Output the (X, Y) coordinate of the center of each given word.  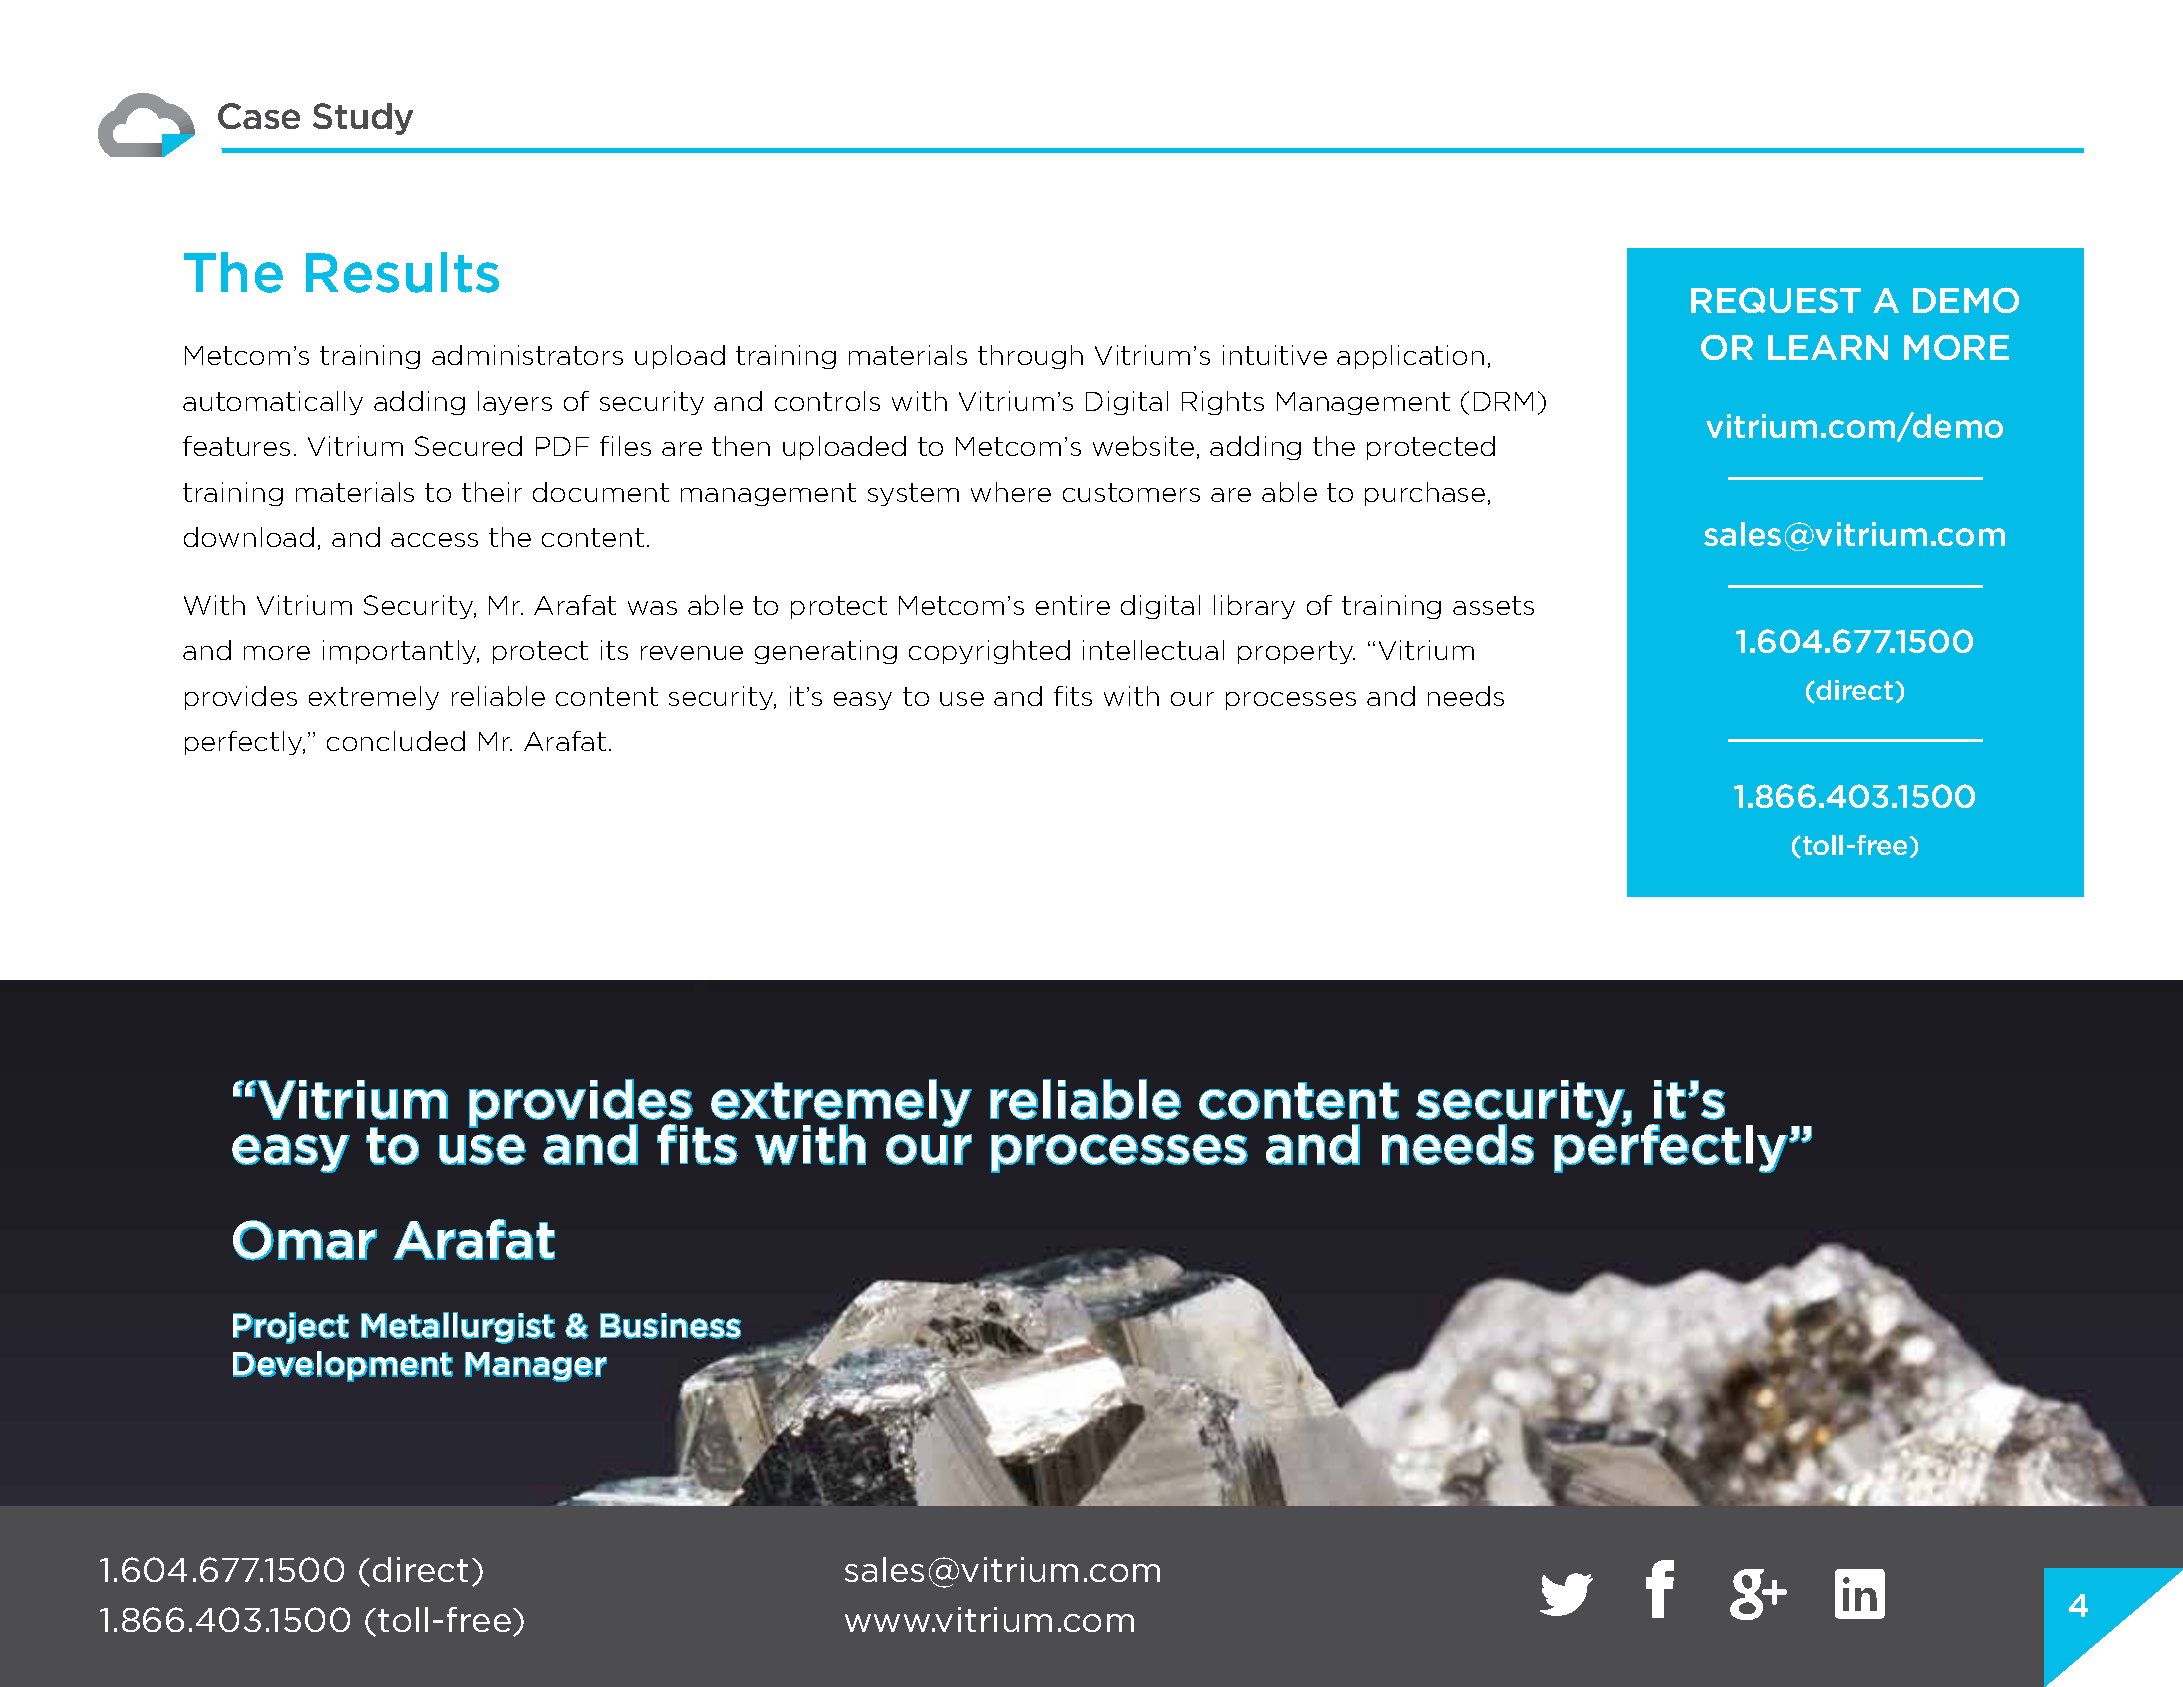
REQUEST (1776, 300)
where (1011, 492)
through (1030, 357)
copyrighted (989, 652)
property (1296, 652)
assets (1493, 605)
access (434, 540)
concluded (396, 741)
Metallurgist (458, 1328)
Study (363, 119)
